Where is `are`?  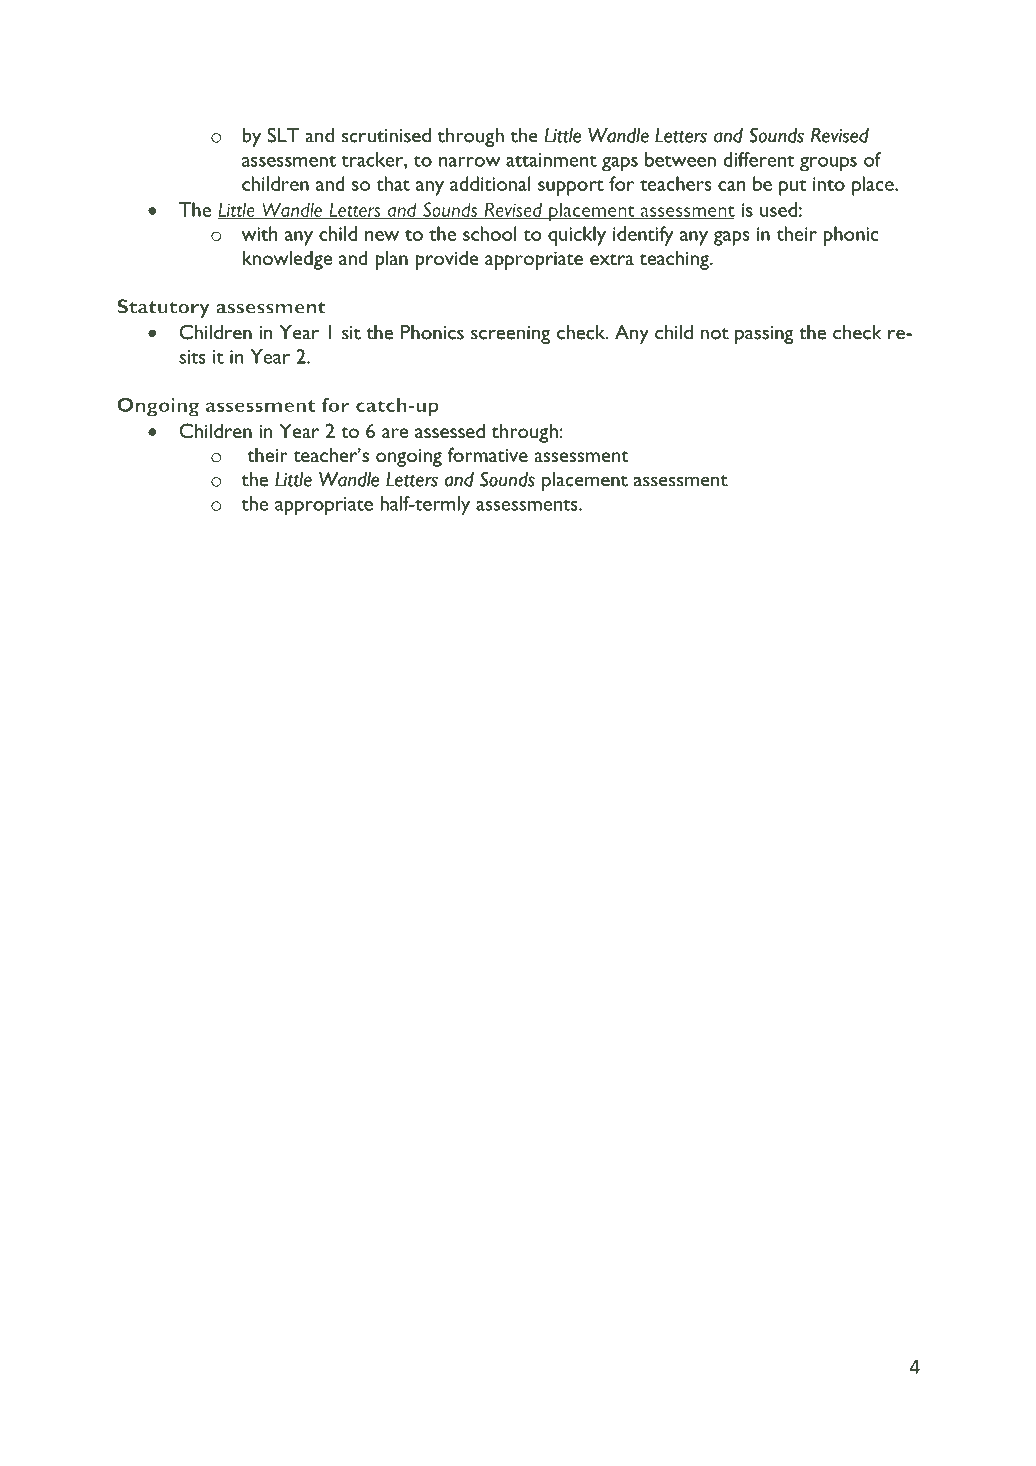
are is located at coordinates (395, 433).
